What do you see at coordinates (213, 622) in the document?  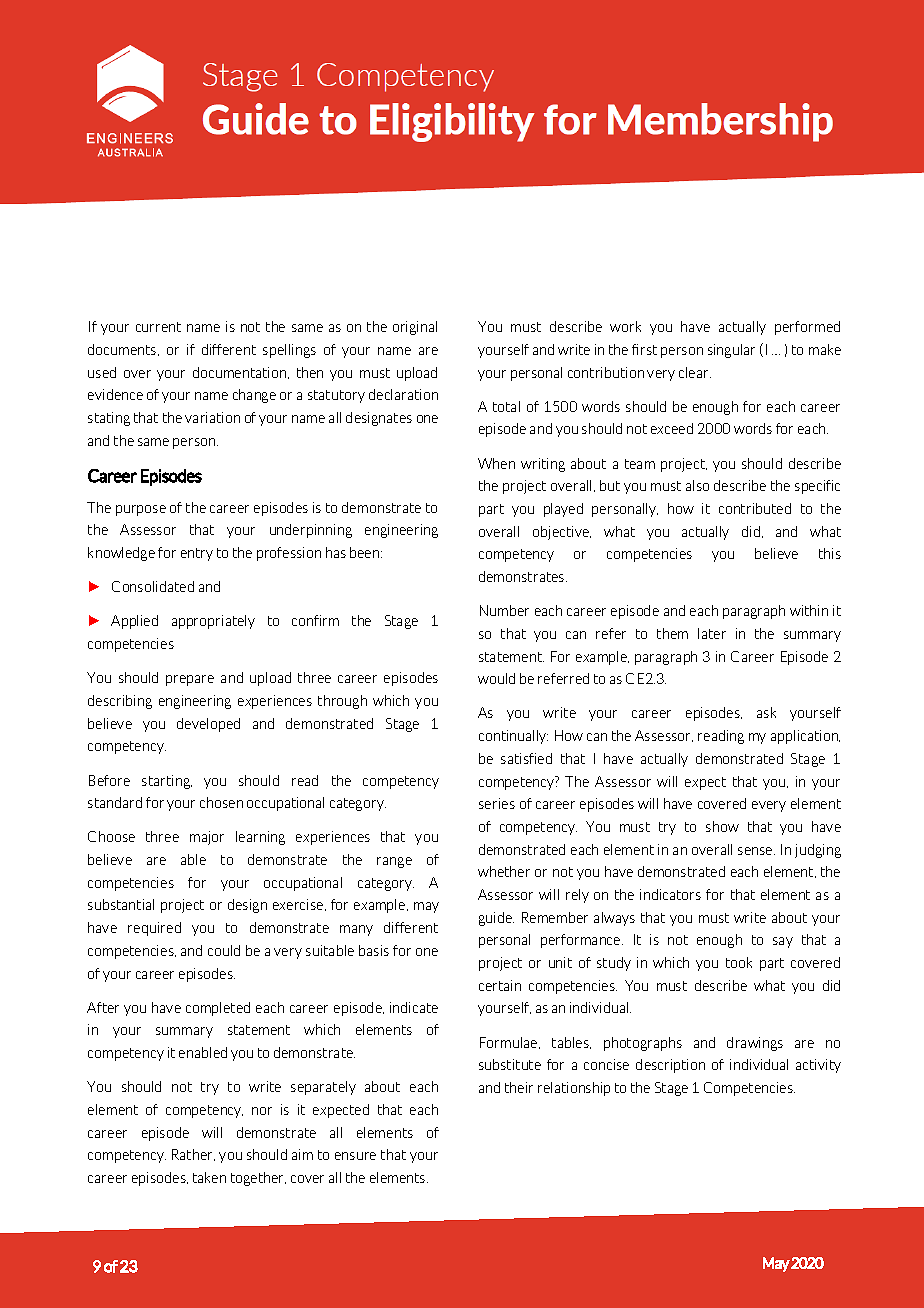 I see `appropriately` at bounding box center [213, 622].
